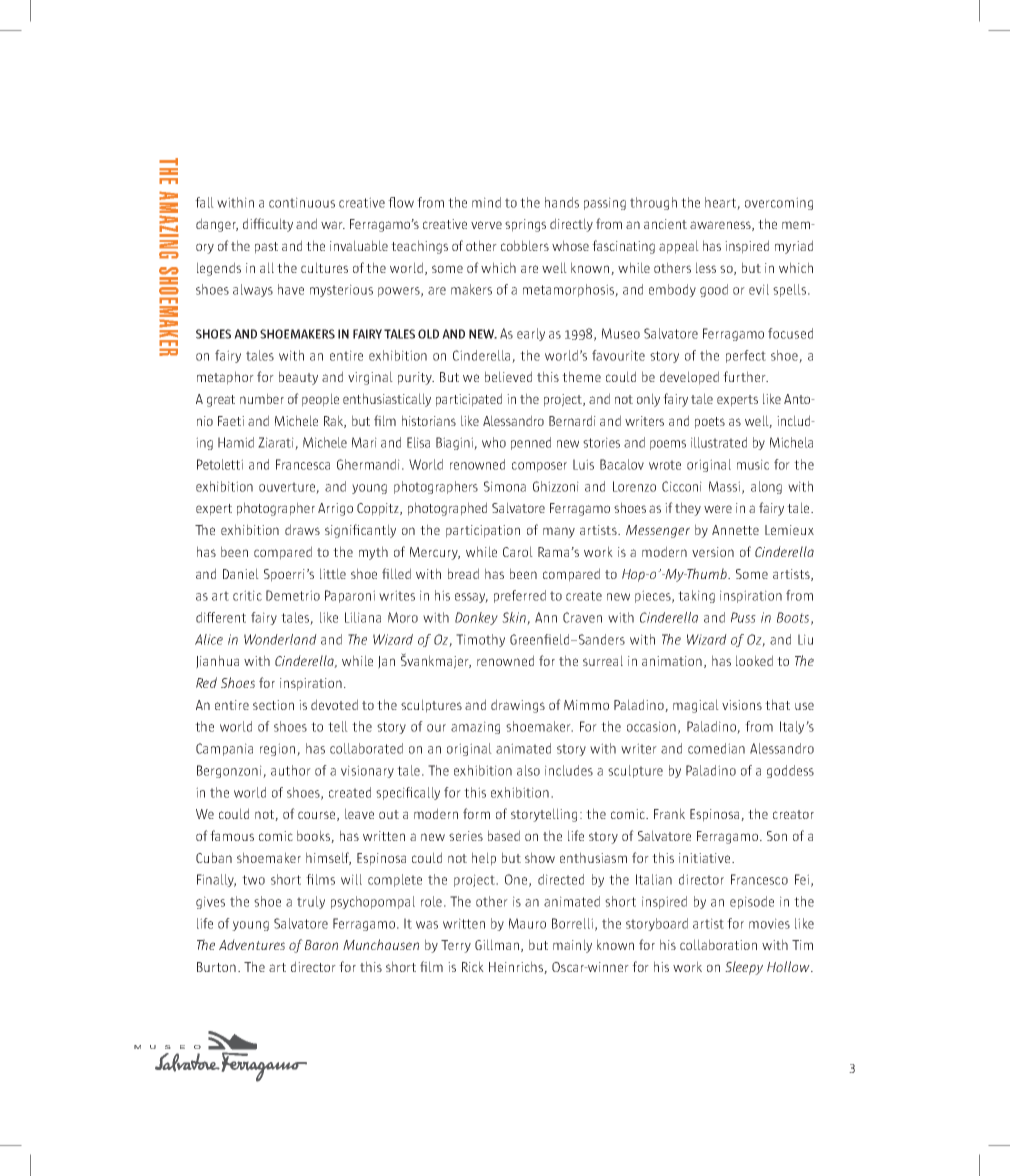 The image size is (1010, 1176). I want to click on preferred, so click(520, 596).
